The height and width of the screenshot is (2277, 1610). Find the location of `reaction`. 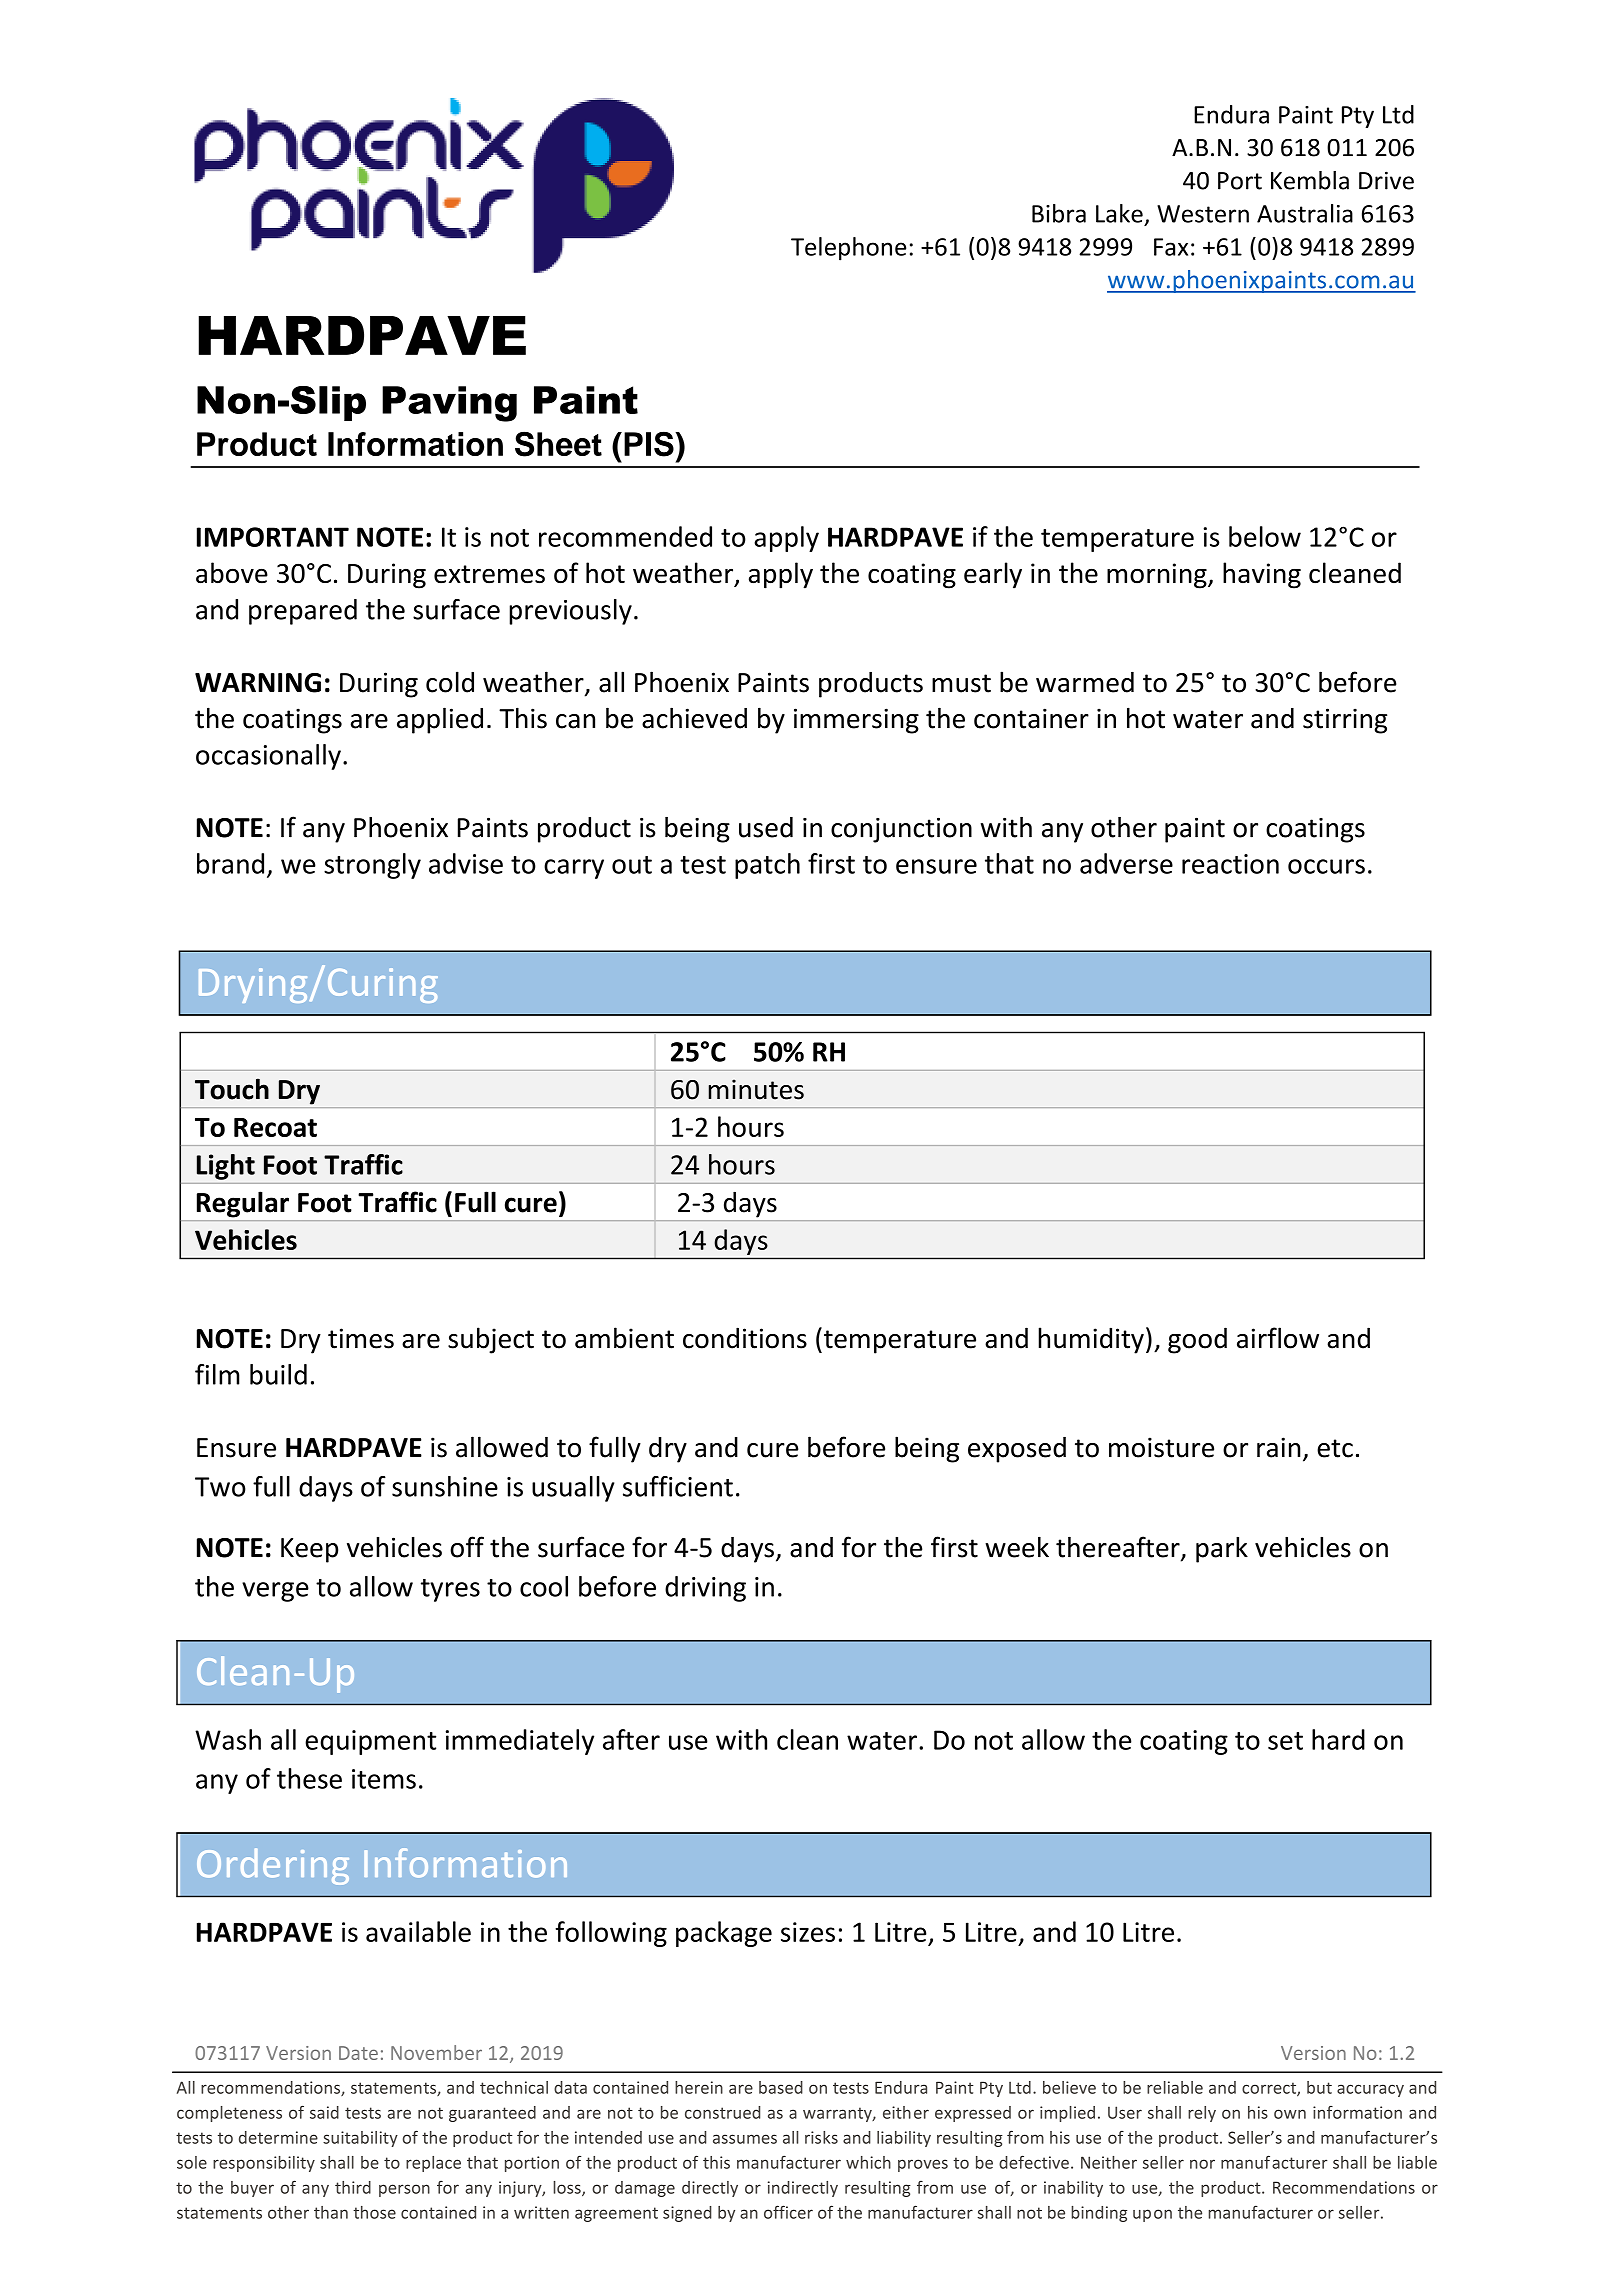

reaction is located at coordinates (1230, 864).
